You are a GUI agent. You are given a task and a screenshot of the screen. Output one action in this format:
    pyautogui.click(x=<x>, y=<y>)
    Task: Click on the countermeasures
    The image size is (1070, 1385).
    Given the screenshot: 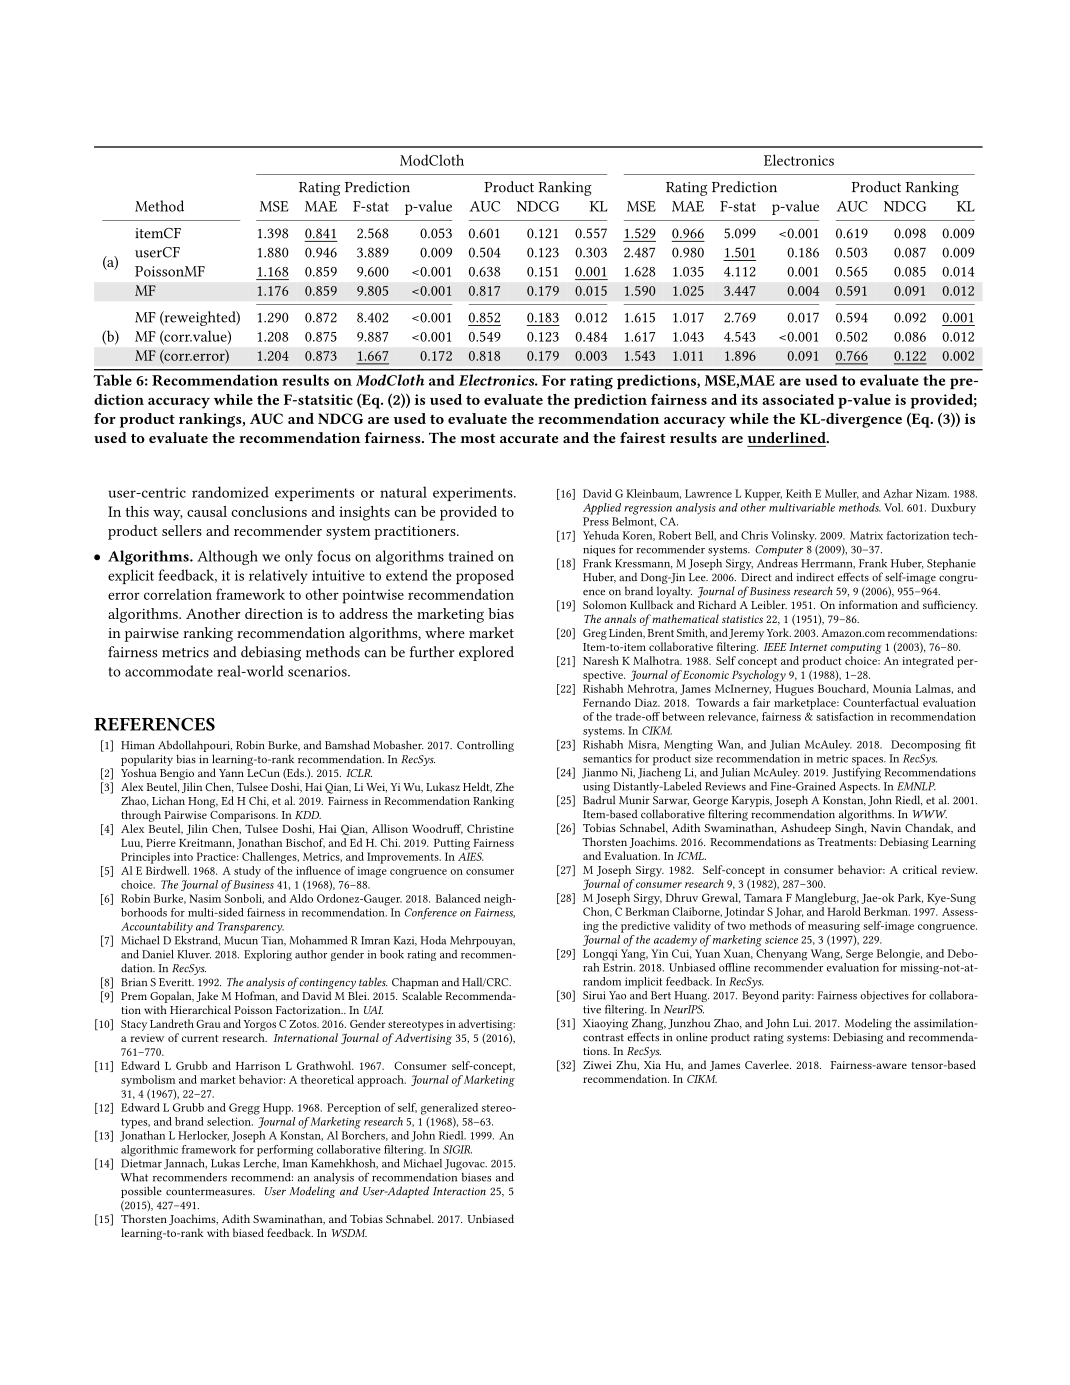 What is the action you would take?
    pyautogui.click(x=210, y=1192)
